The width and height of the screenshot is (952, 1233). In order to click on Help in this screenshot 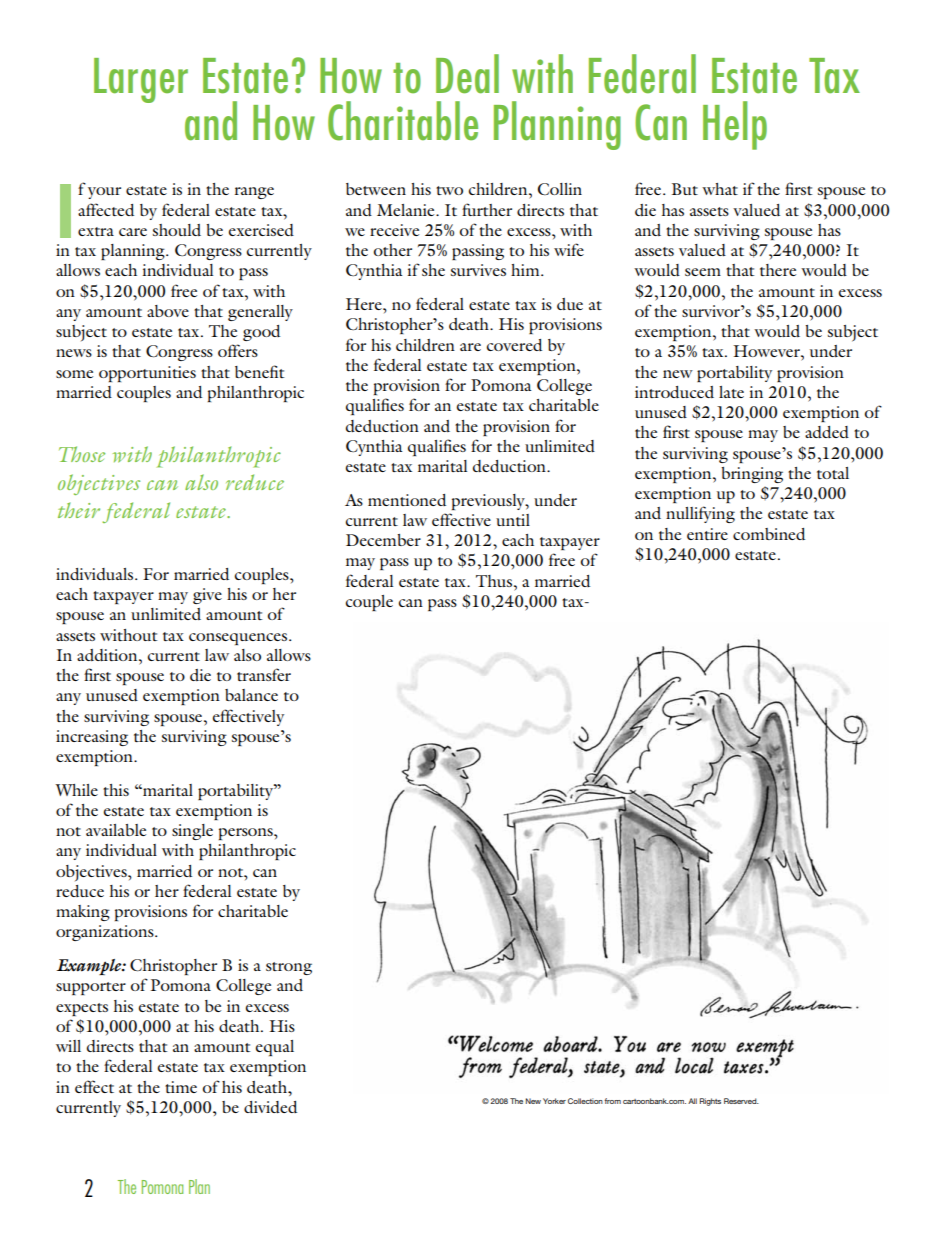, I will do `click(735, 125)`.
